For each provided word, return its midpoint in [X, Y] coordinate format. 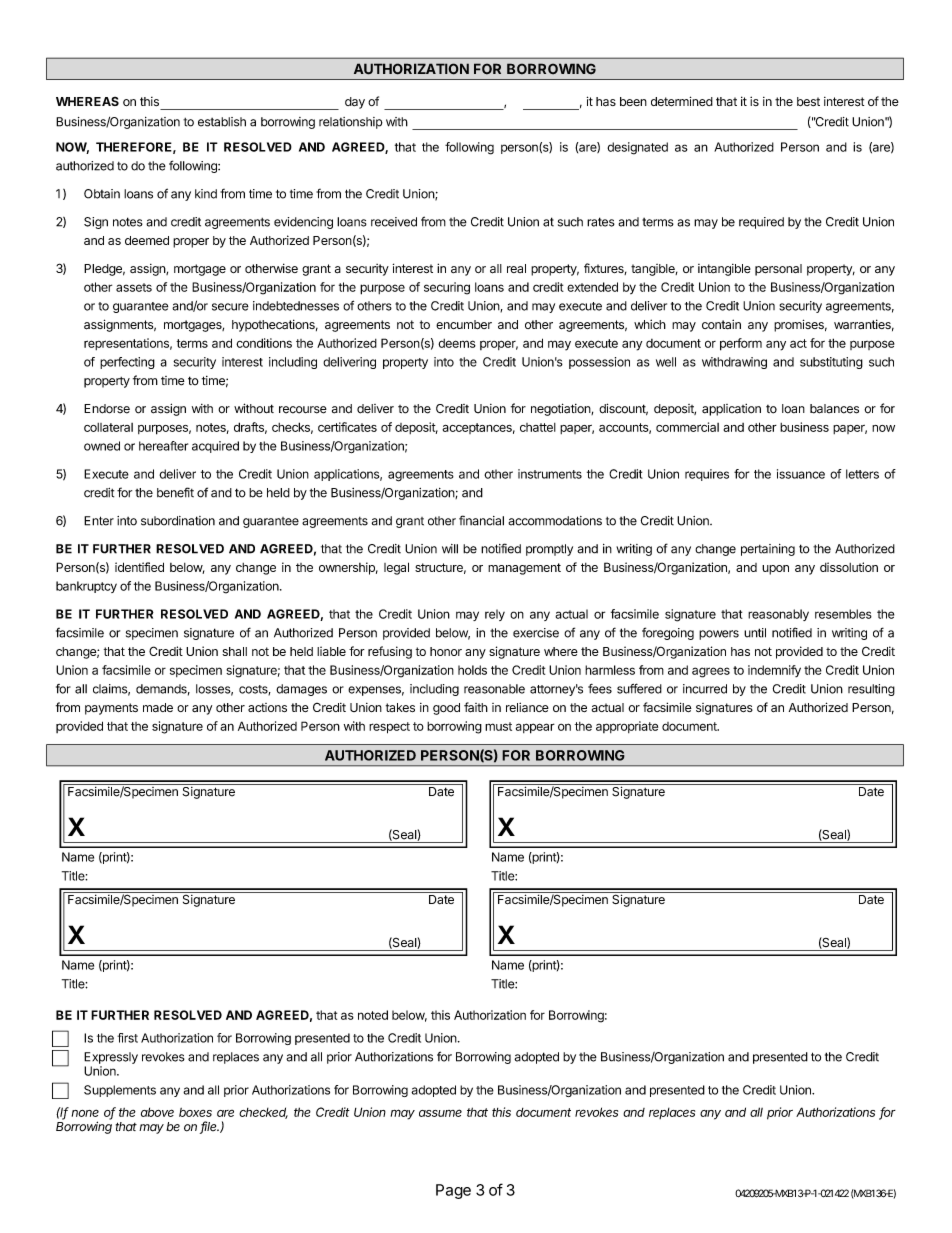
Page [453, 1191]
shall [234, 651]
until [755, 633]
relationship [351, 123]
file [209, 1127]
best [808, 101]
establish [222, 122]
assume [440, 1113]
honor [446, 651]
